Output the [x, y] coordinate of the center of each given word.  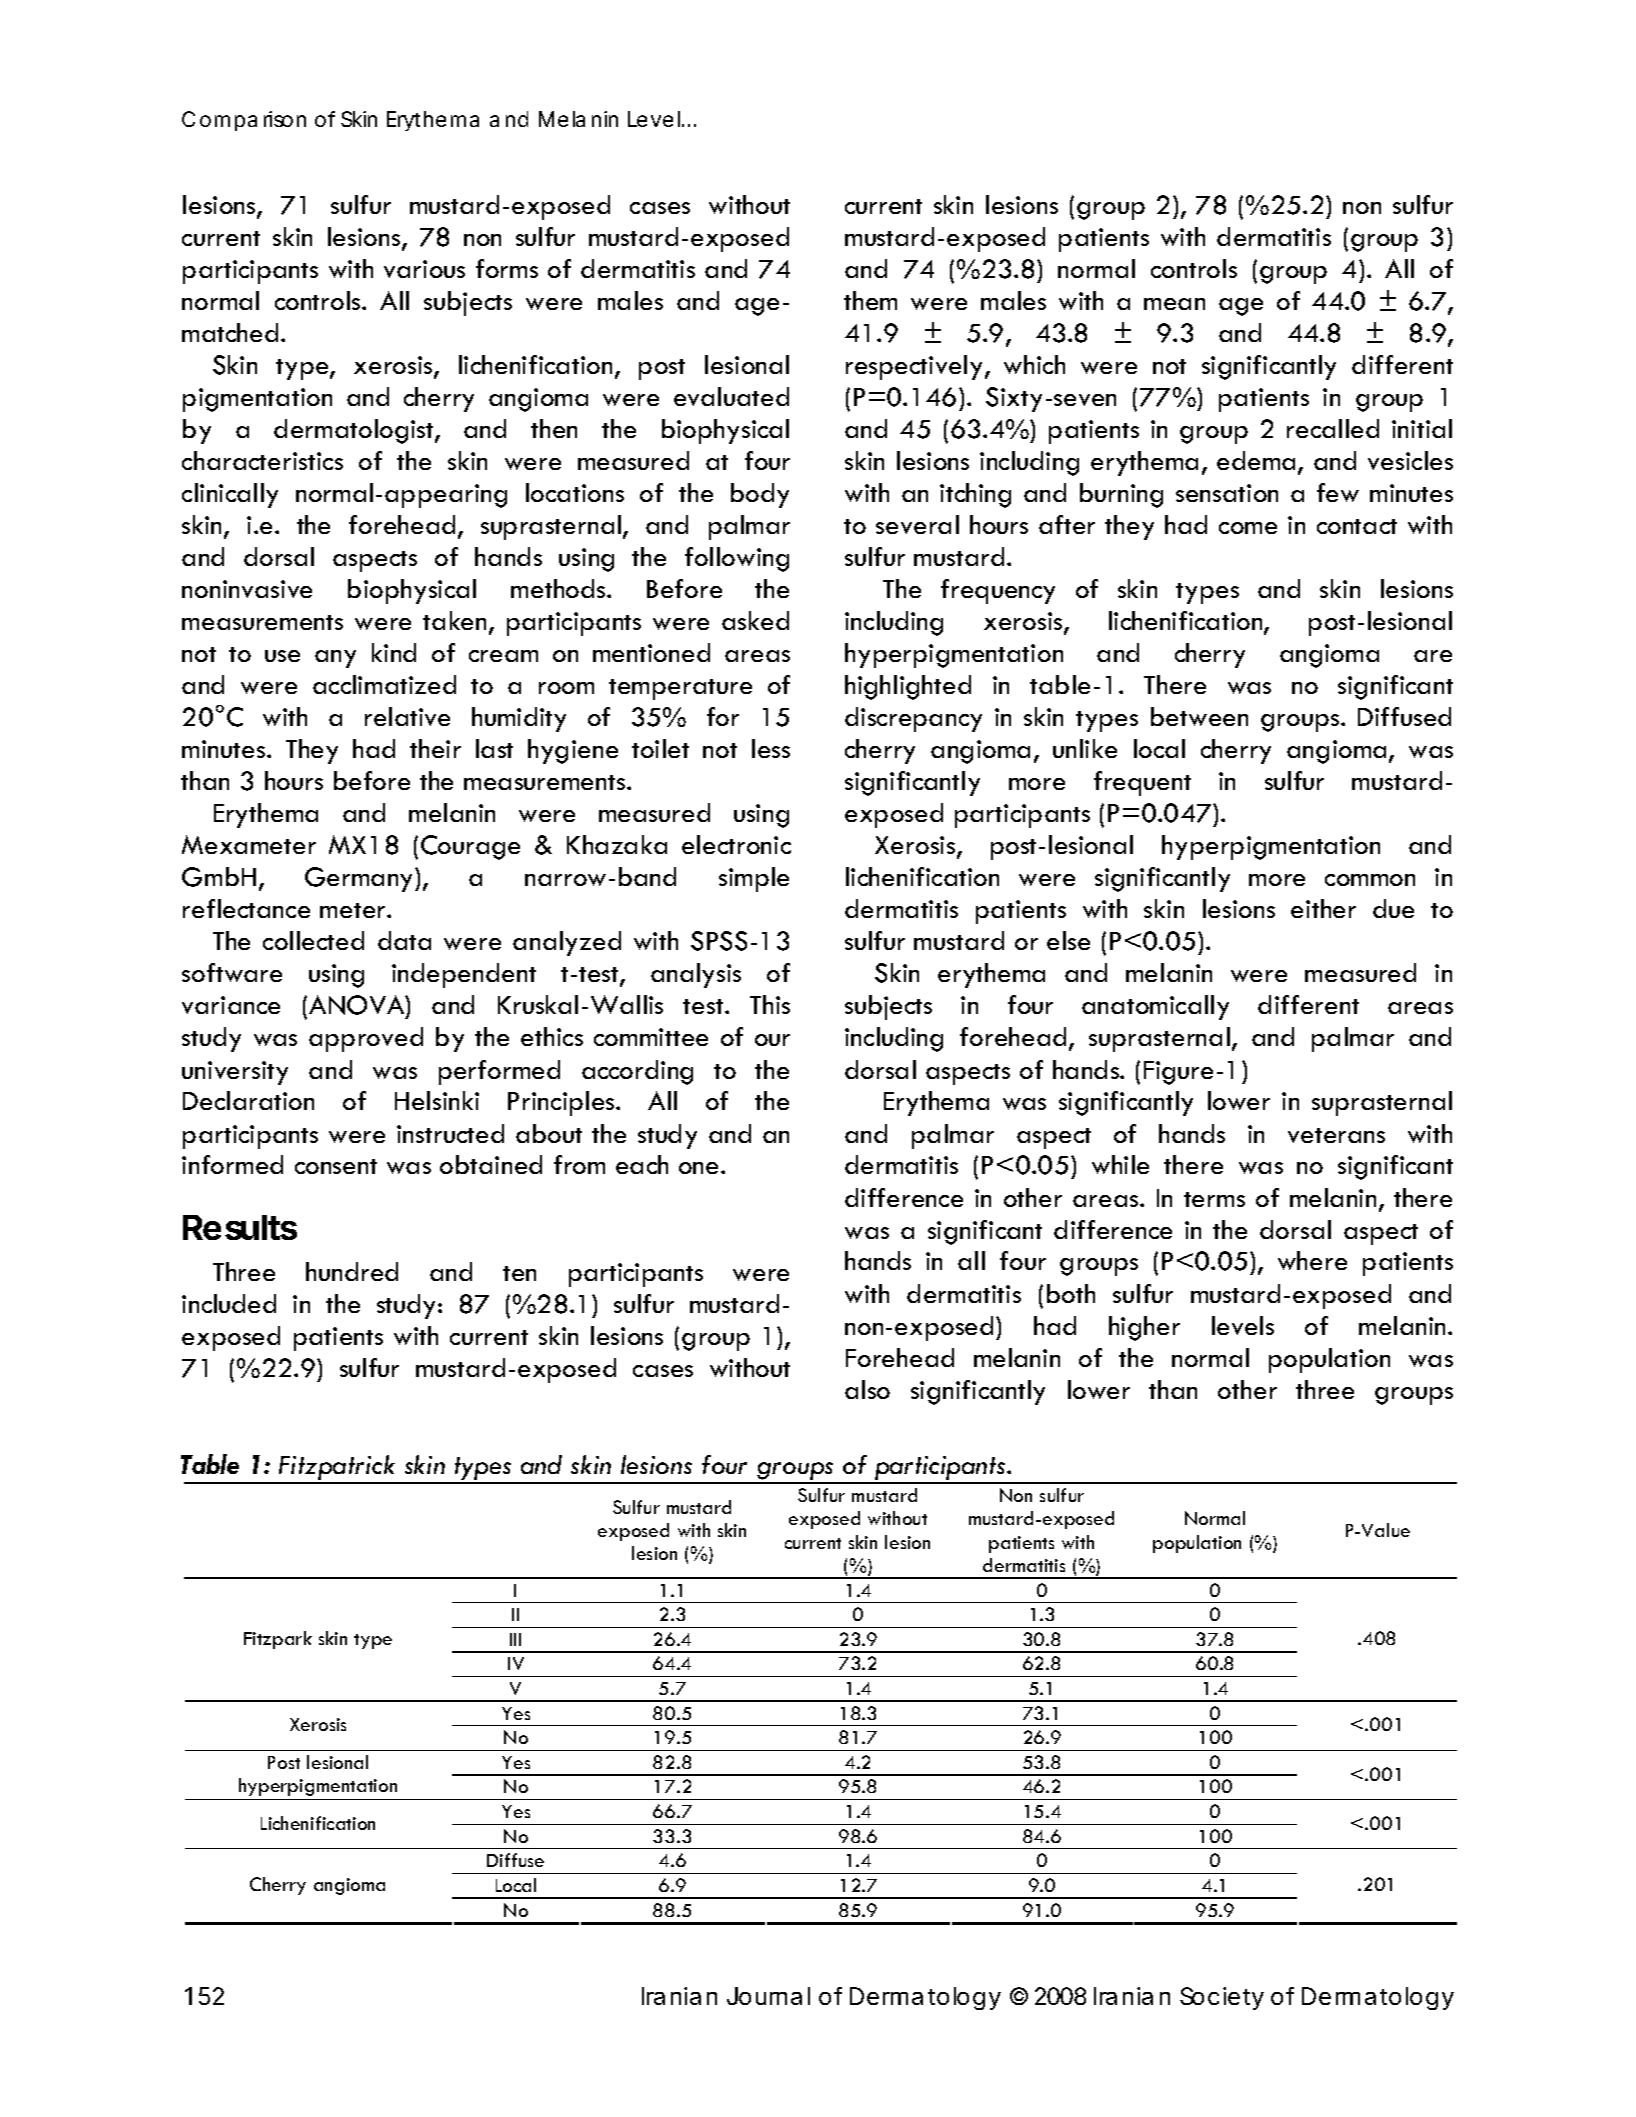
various [424, 269]
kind [394, 652]
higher [1144, 1328]
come [1248, 528]
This [770, 1004]
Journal [768, 1996]
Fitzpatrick [337, 1469]
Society [1222, 1998]
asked [755, 620]
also [867, 1389]
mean [1174, 304]
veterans [1336, 1135]
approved [366, 1039]
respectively [914, 367]
